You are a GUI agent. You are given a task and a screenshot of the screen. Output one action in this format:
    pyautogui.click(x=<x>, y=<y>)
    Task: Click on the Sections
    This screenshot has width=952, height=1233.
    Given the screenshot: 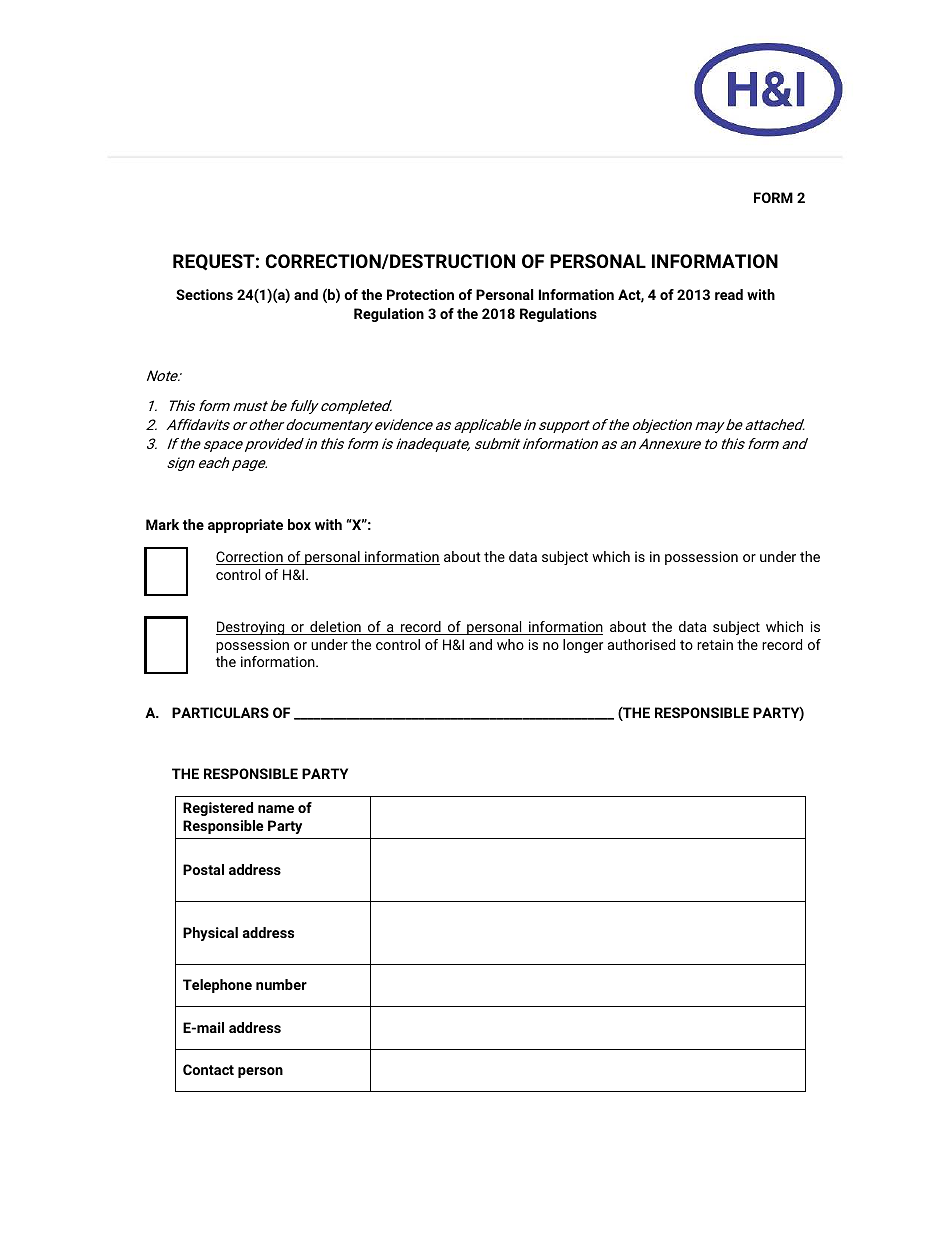 What is the action you would take?
    pyautogui.click(x=204, y=294)
